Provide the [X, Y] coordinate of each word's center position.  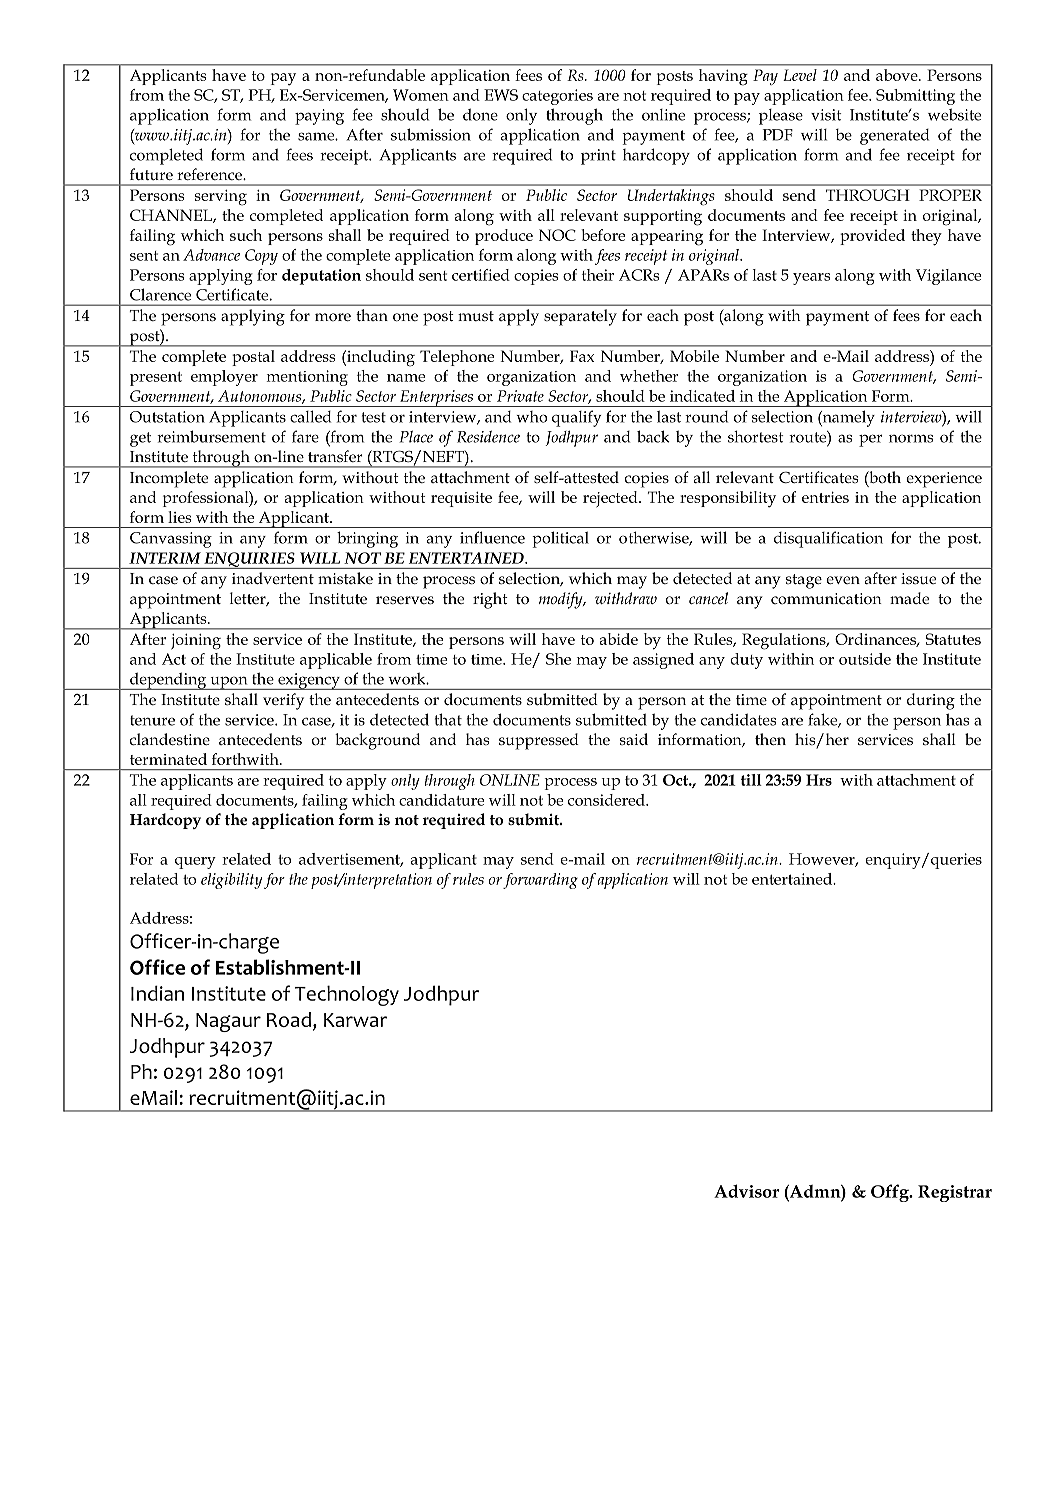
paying [319, 117]
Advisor [746, 1191]
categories [557, 97]
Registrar [955, 1193]
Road [289, 1019]
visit [826, 115]
